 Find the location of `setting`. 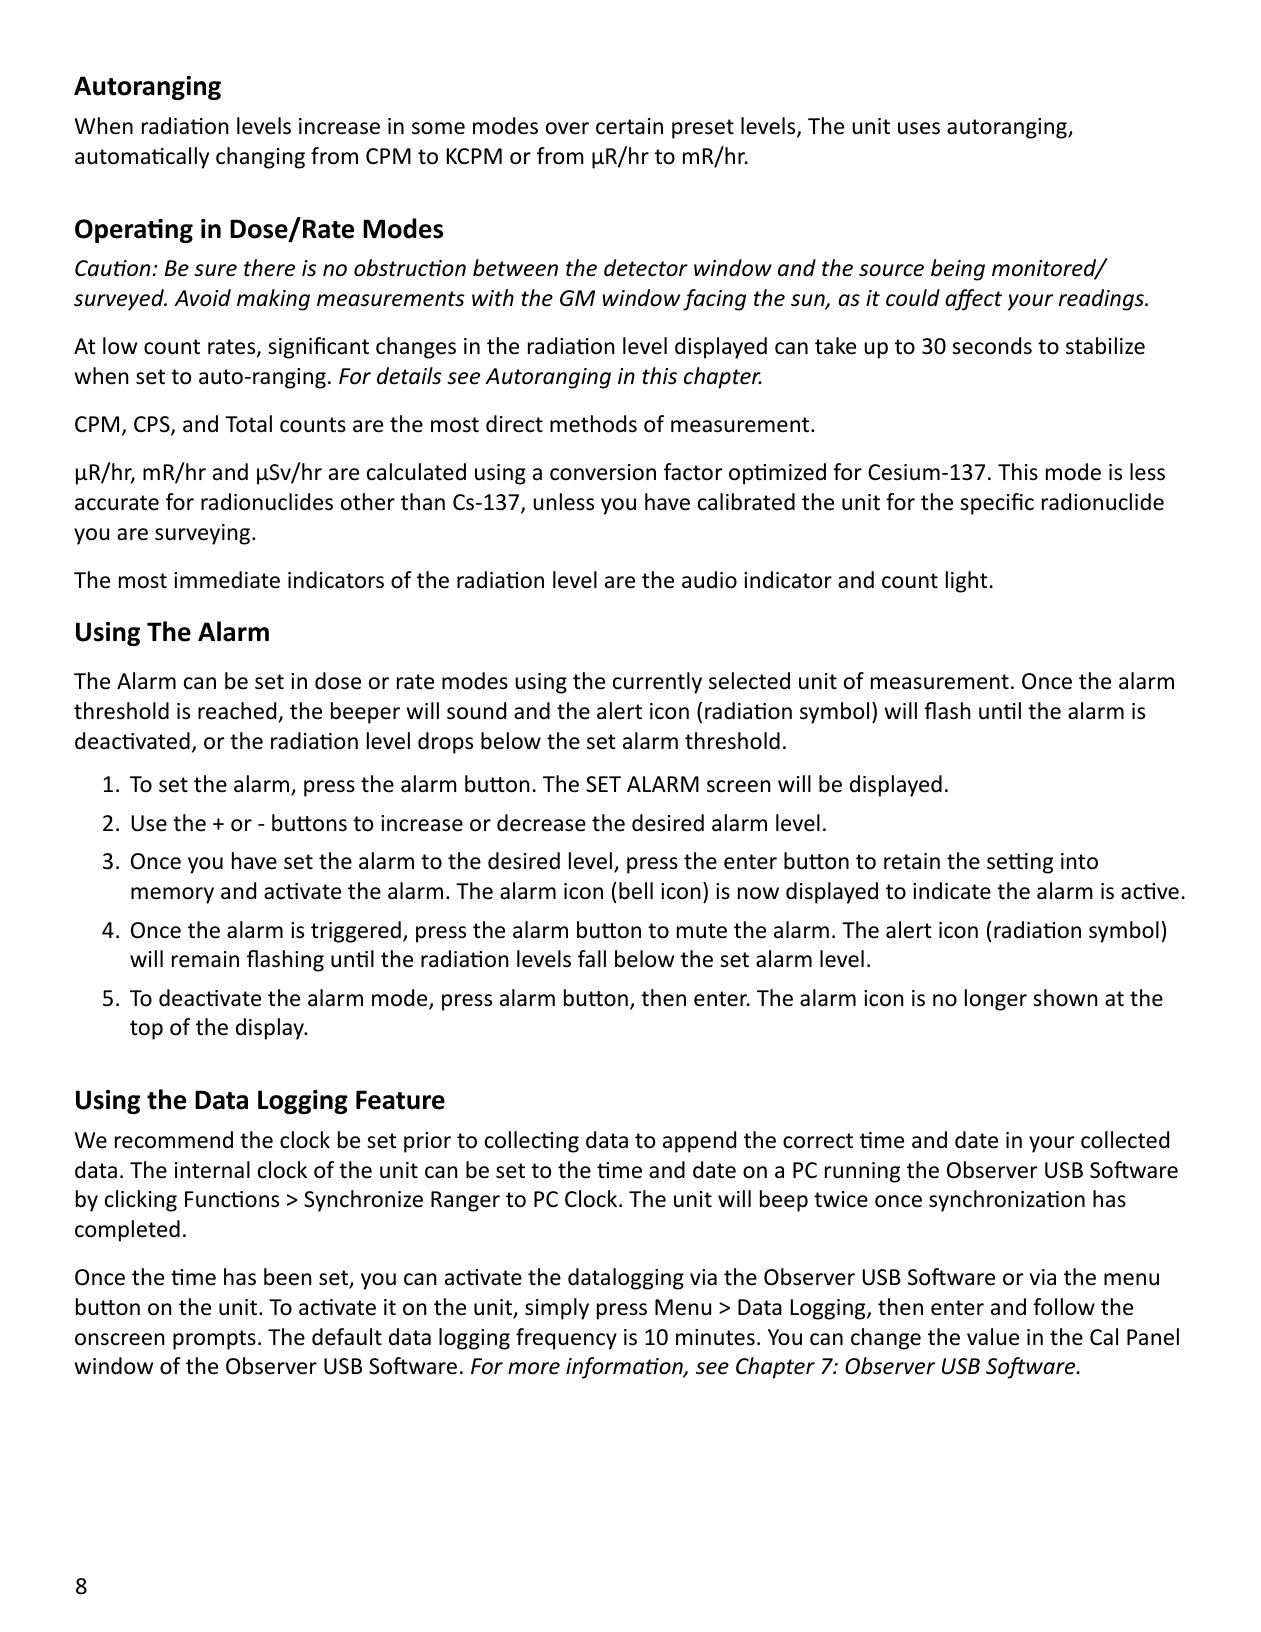

setting is located at coordinates (1020, 863).
